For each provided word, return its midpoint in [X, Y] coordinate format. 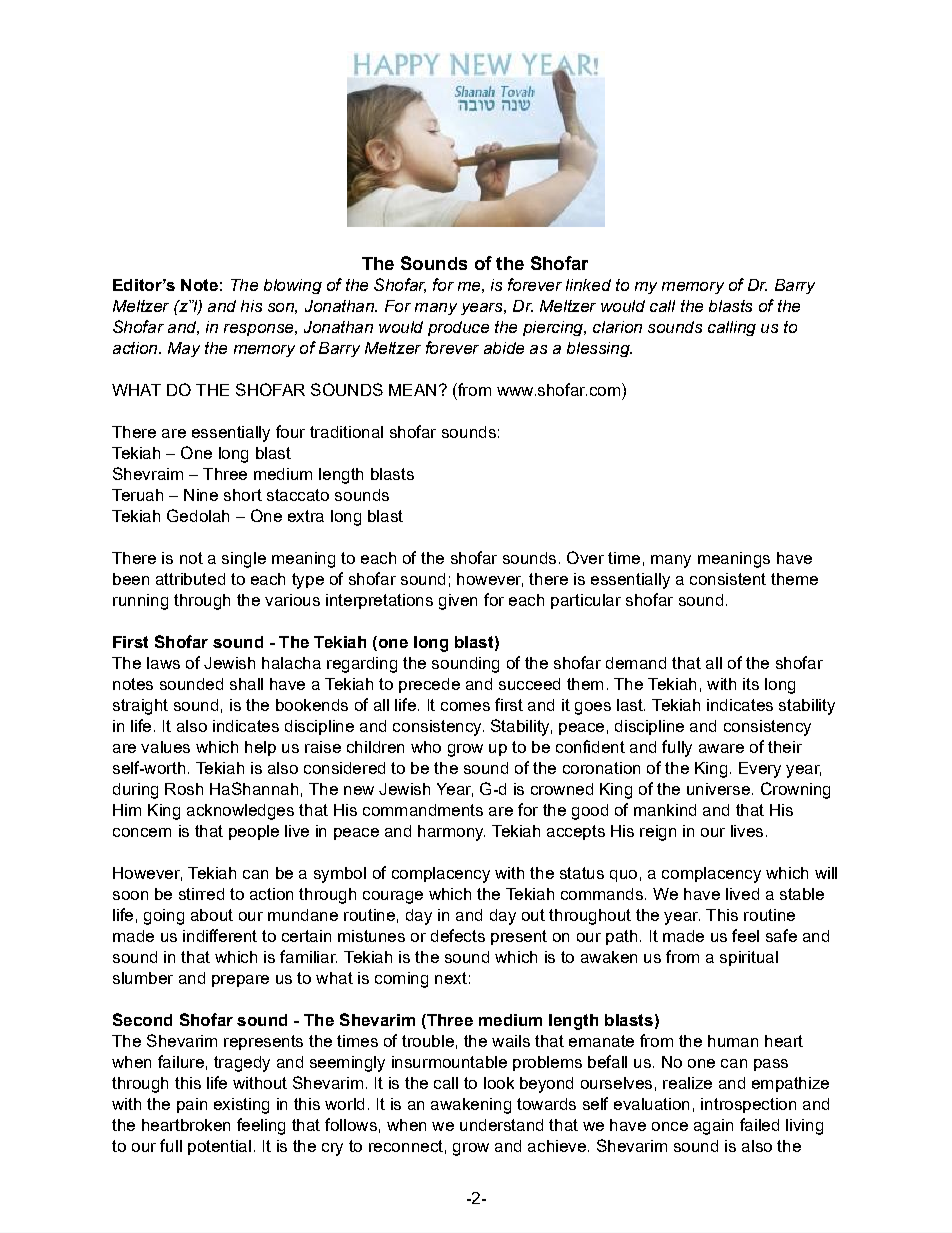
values [165, 747]
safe [781, 935]
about [212, 915]
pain [192, 1105]
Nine [201, 495]
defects [458, 935]
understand [501, 1125]
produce [458, 328]
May [184, 349]
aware [721, 748]
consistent [728, 579]
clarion [617, 327]
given [458, 602]
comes [465, 706]
